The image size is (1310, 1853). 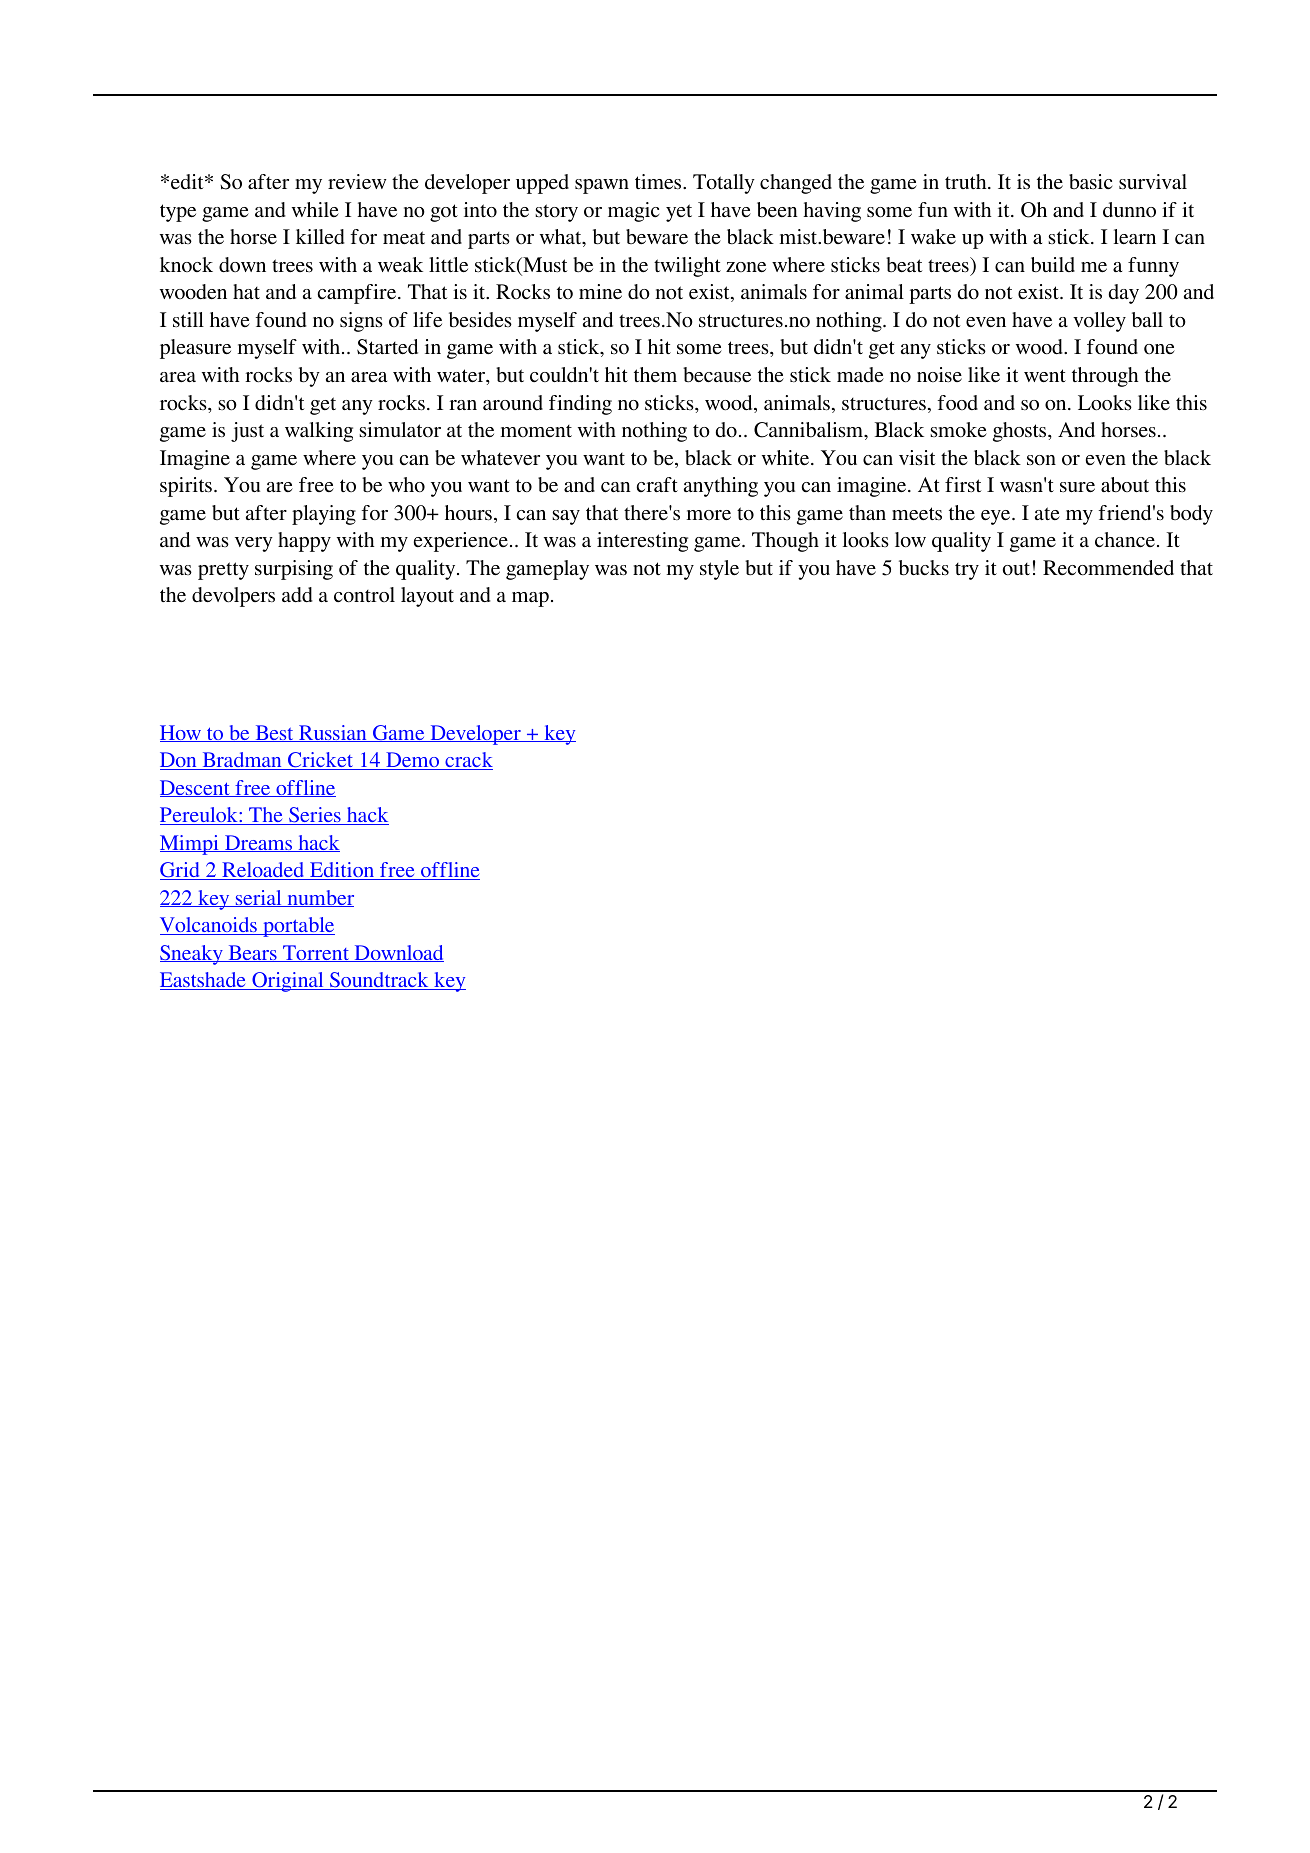 I want to click on style, so click(x=719, y=570).
